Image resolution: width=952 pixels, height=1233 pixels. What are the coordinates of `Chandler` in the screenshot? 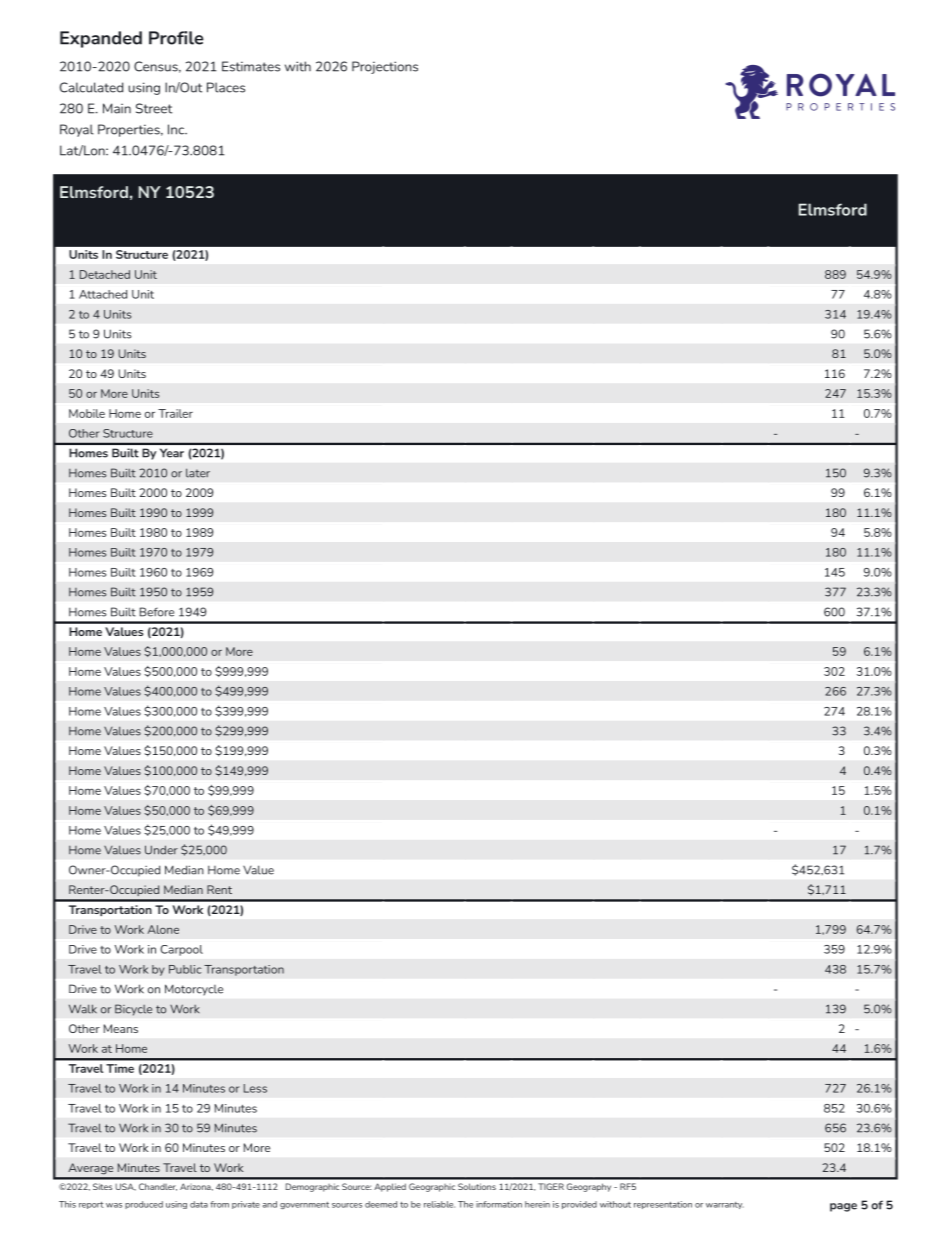 It's located at (158, 1187).
